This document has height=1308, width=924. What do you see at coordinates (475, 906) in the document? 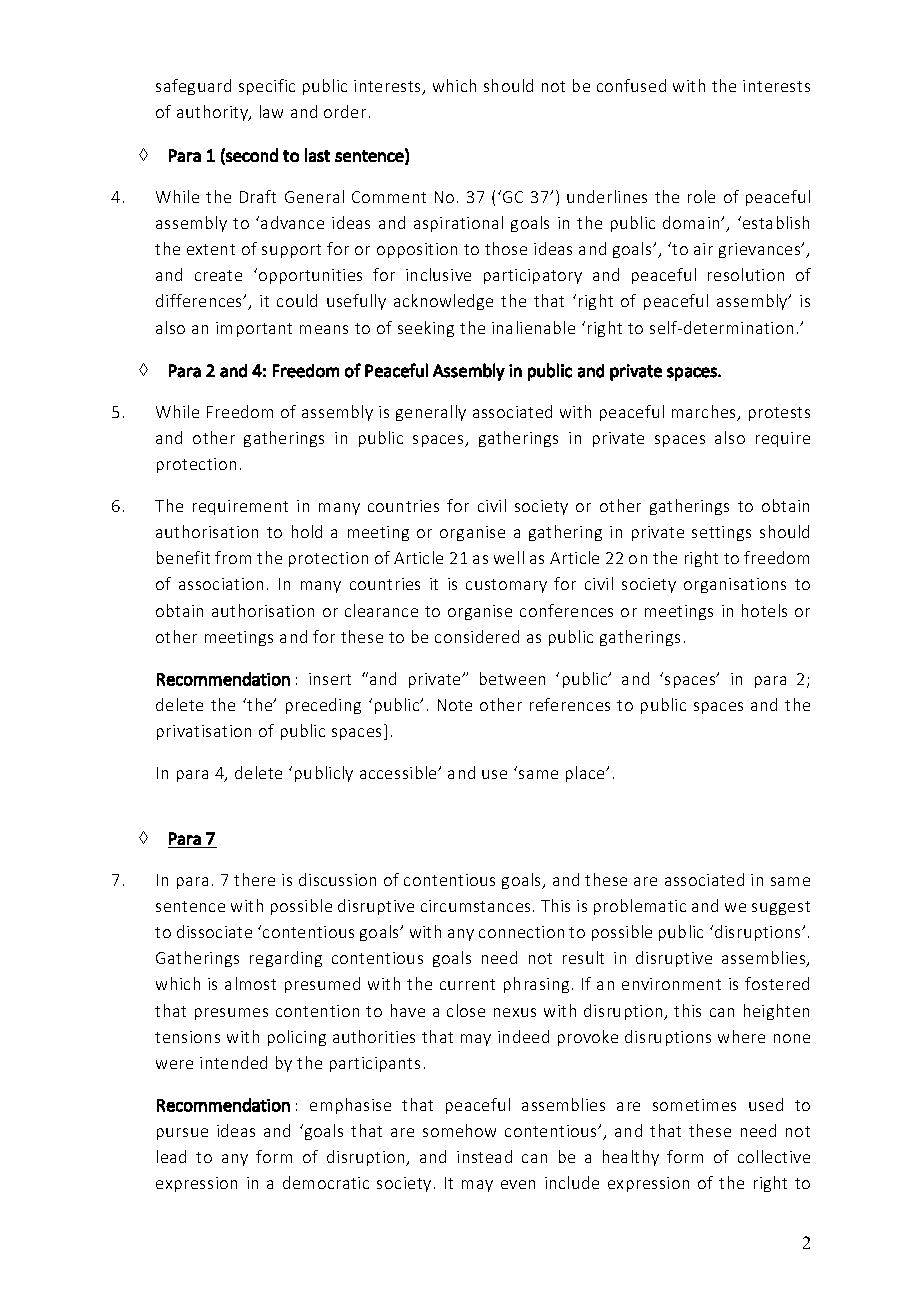
I see `circumstances` at bounding box center [475, 906].
